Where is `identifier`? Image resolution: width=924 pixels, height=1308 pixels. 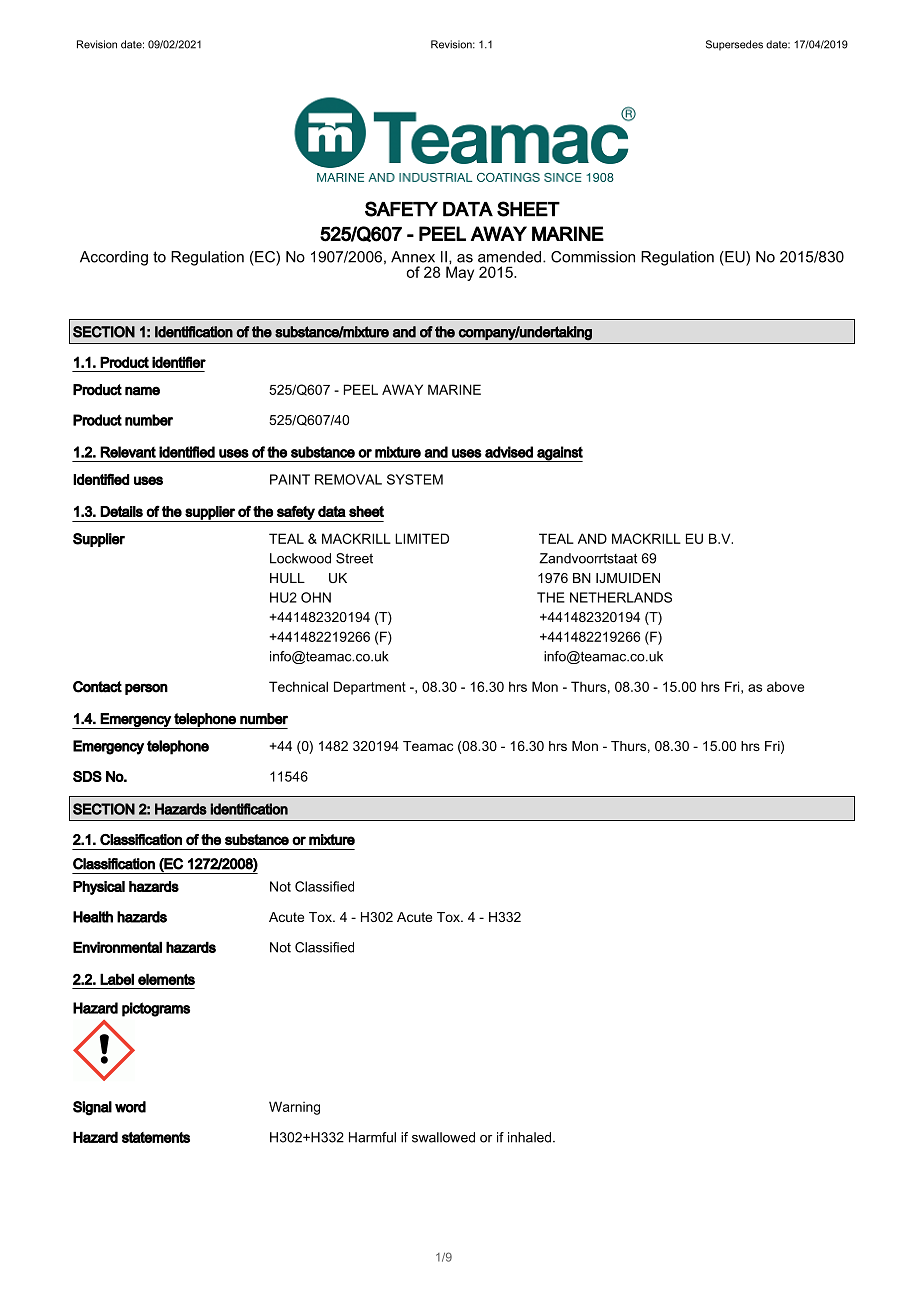
identifier is located at coordinates (179, 362).
